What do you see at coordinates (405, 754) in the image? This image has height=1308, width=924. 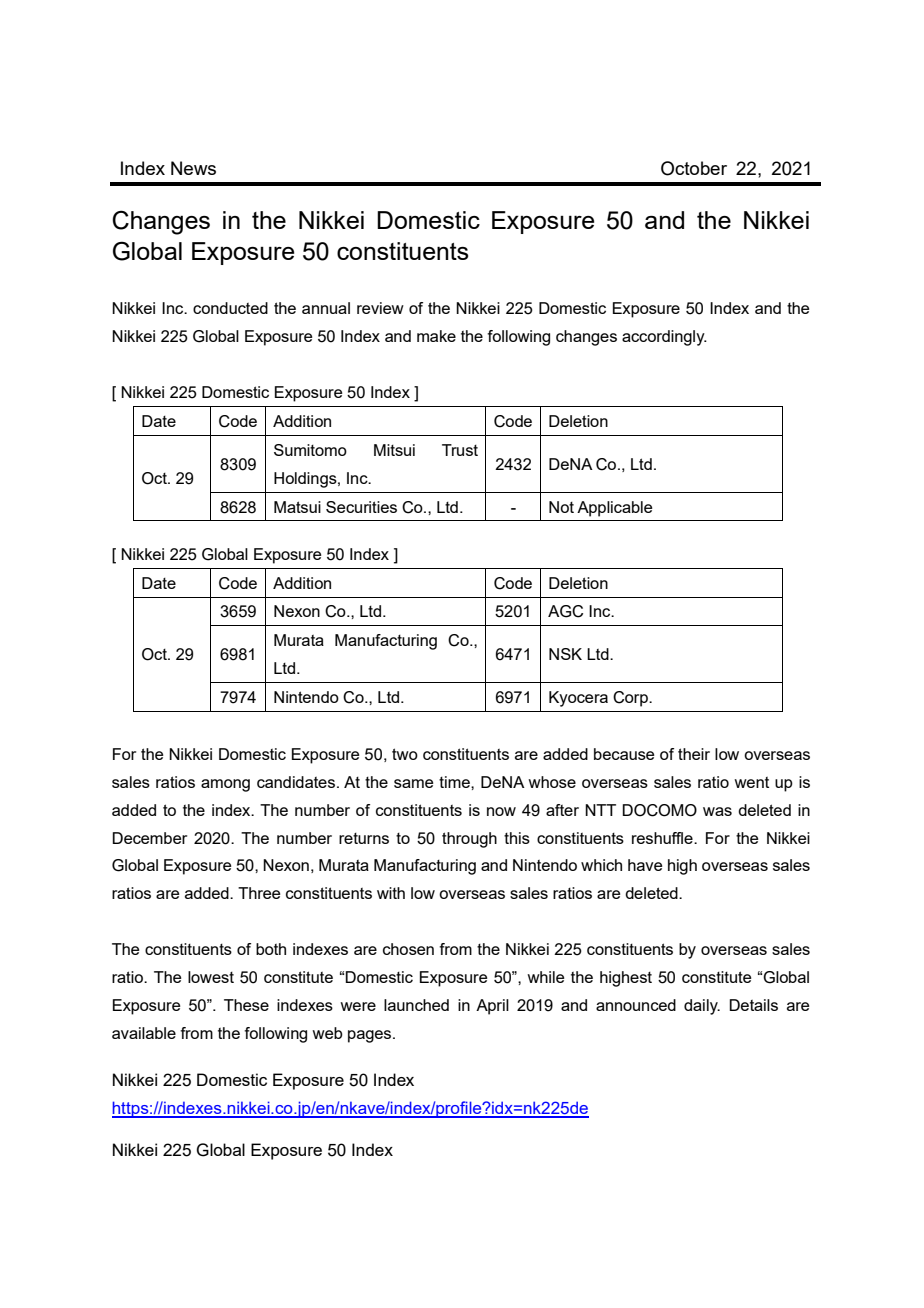 I see `two` at bounding box center [405, 754].
